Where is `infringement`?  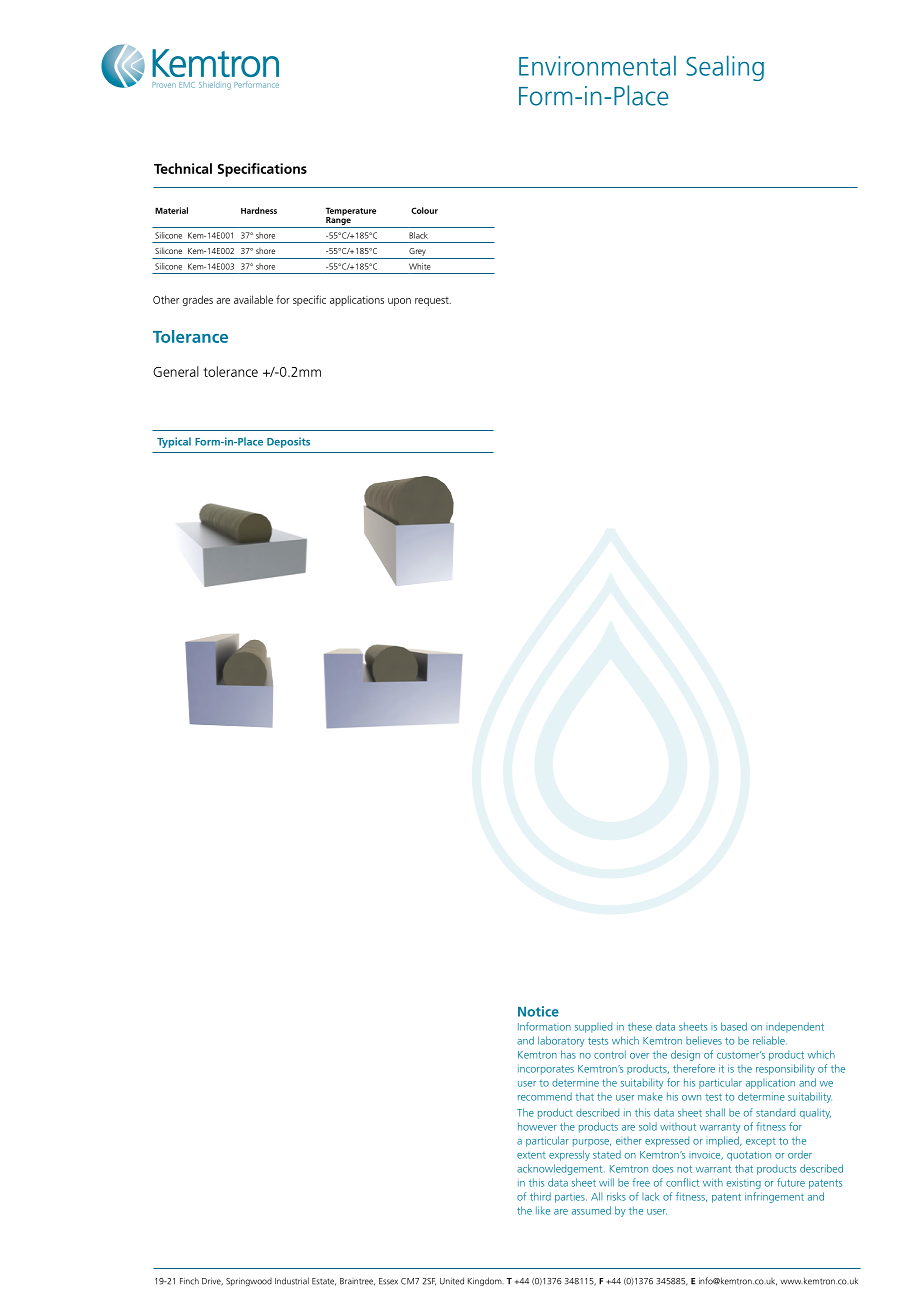 infringement is located at coordinates (774, 1197).
